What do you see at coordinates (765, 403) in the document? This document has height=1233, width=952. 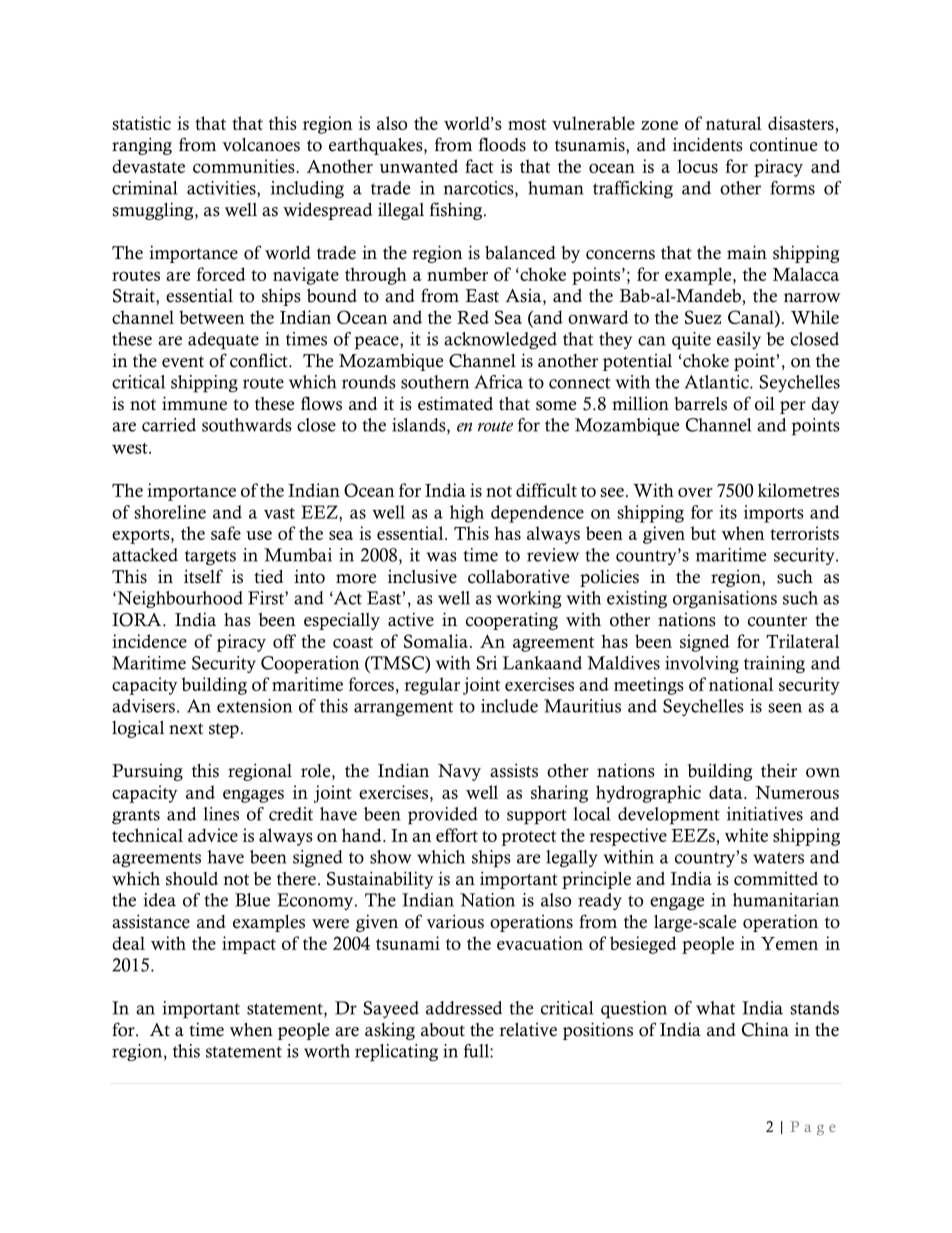 I see `oil` at bounding box center [765, 403].
